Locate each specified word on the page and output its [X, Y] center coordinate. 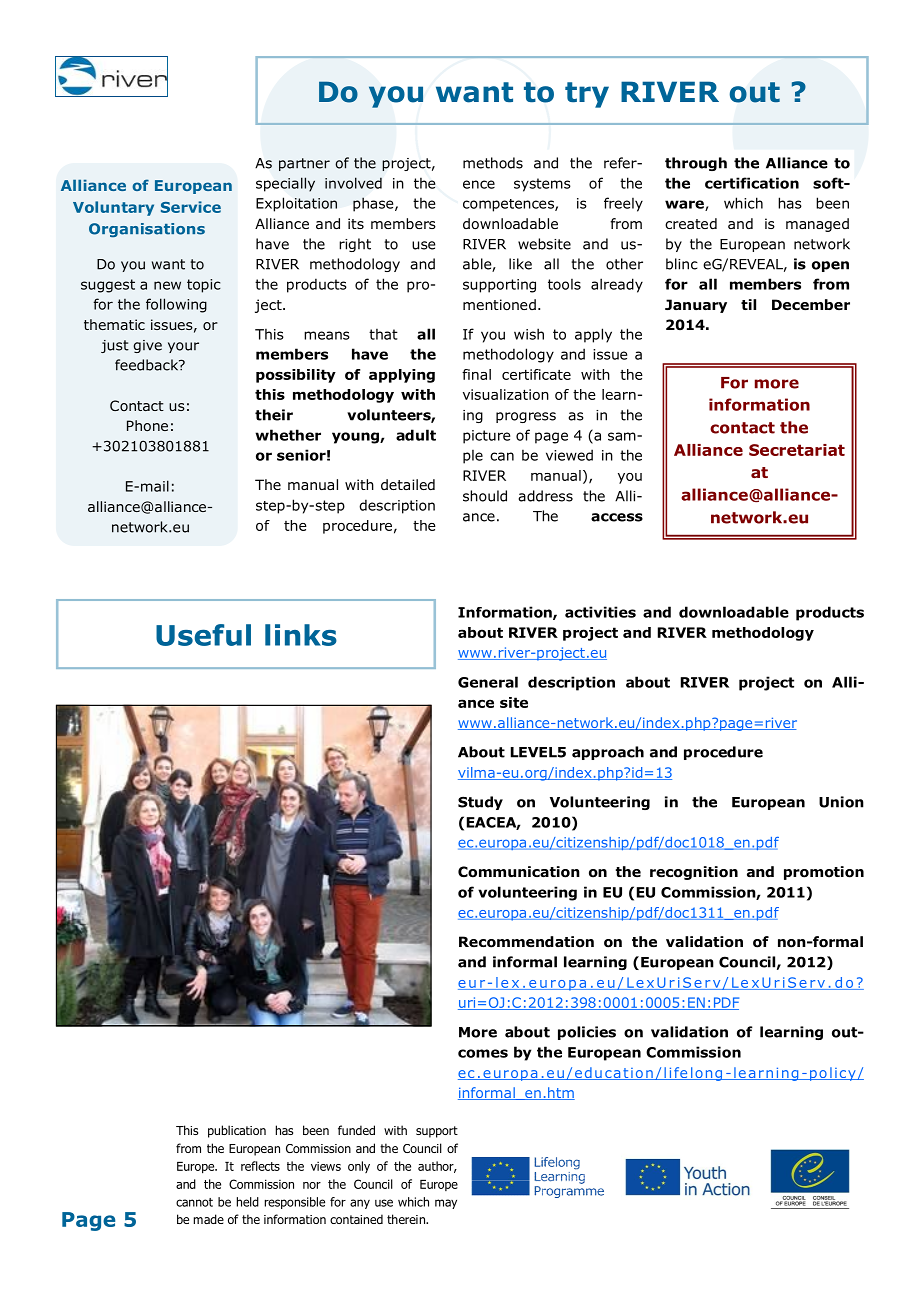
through [696, 164]
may [446, 1204]
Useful [203, 635]
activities [600, 612]
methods [493, 163]
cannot [194, 1202]
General [488, 682]
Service [191, 207]
